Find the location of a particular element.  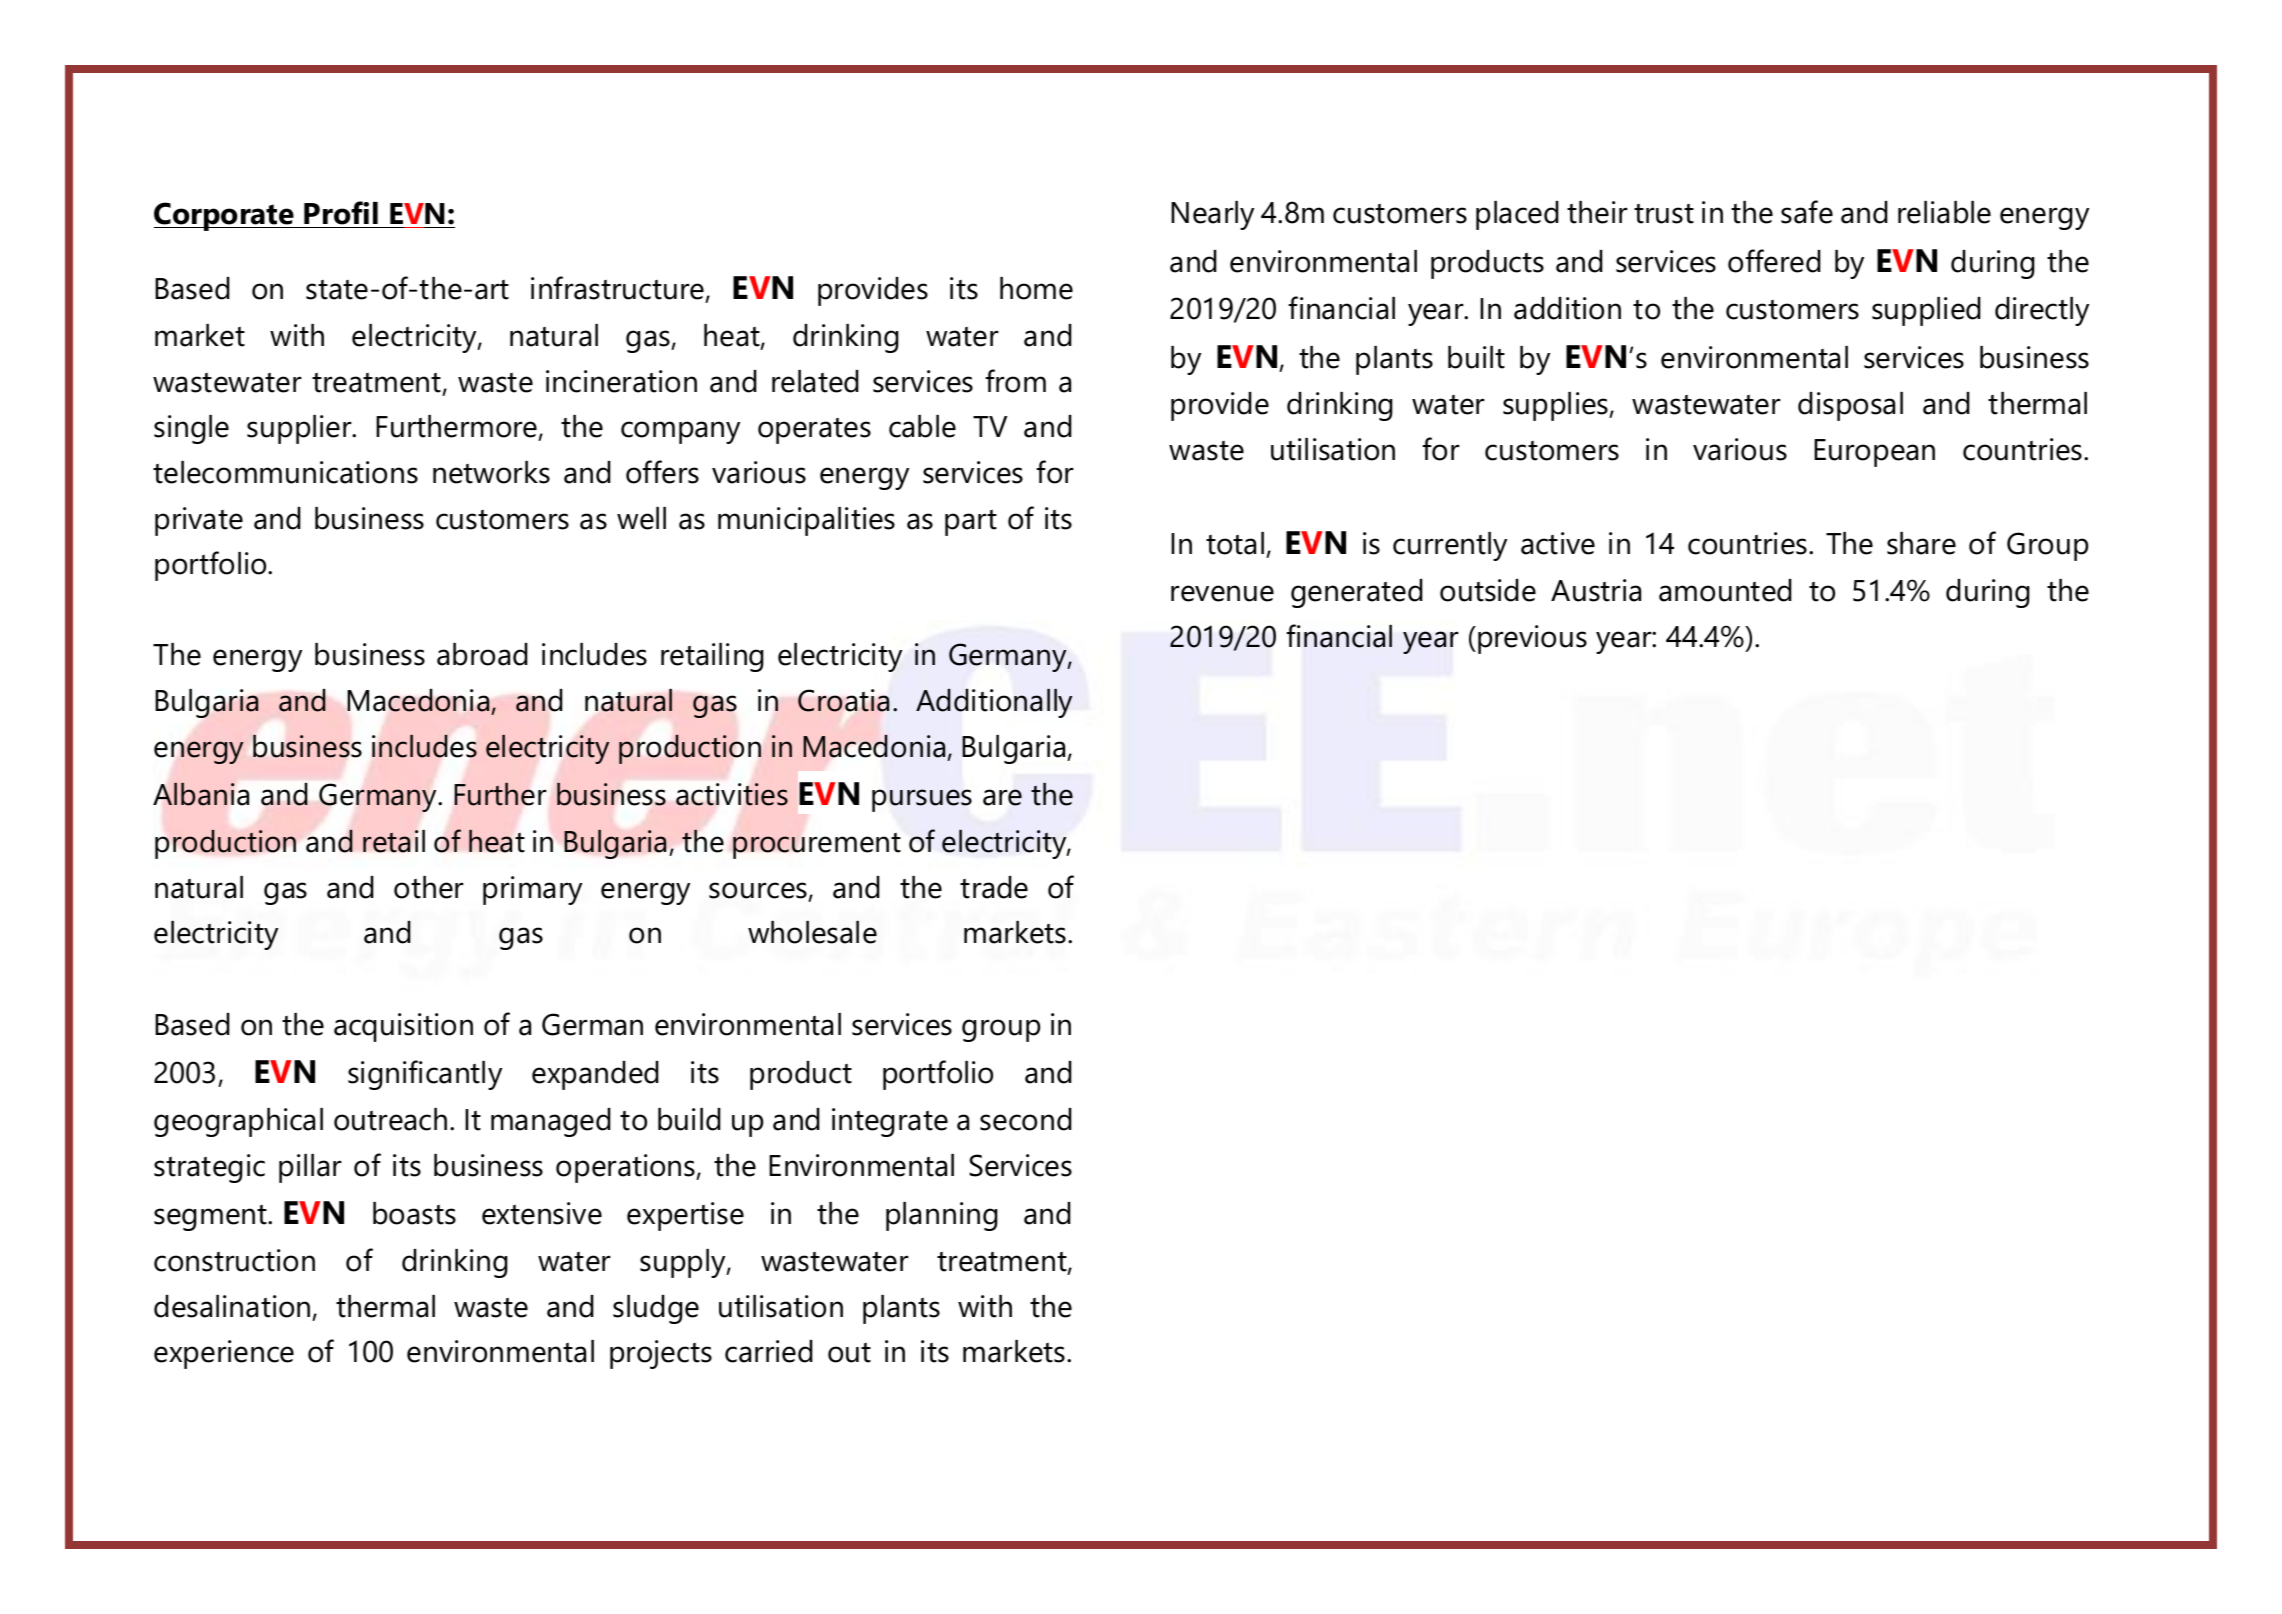

planning is located at coordinates (942, 1216).
